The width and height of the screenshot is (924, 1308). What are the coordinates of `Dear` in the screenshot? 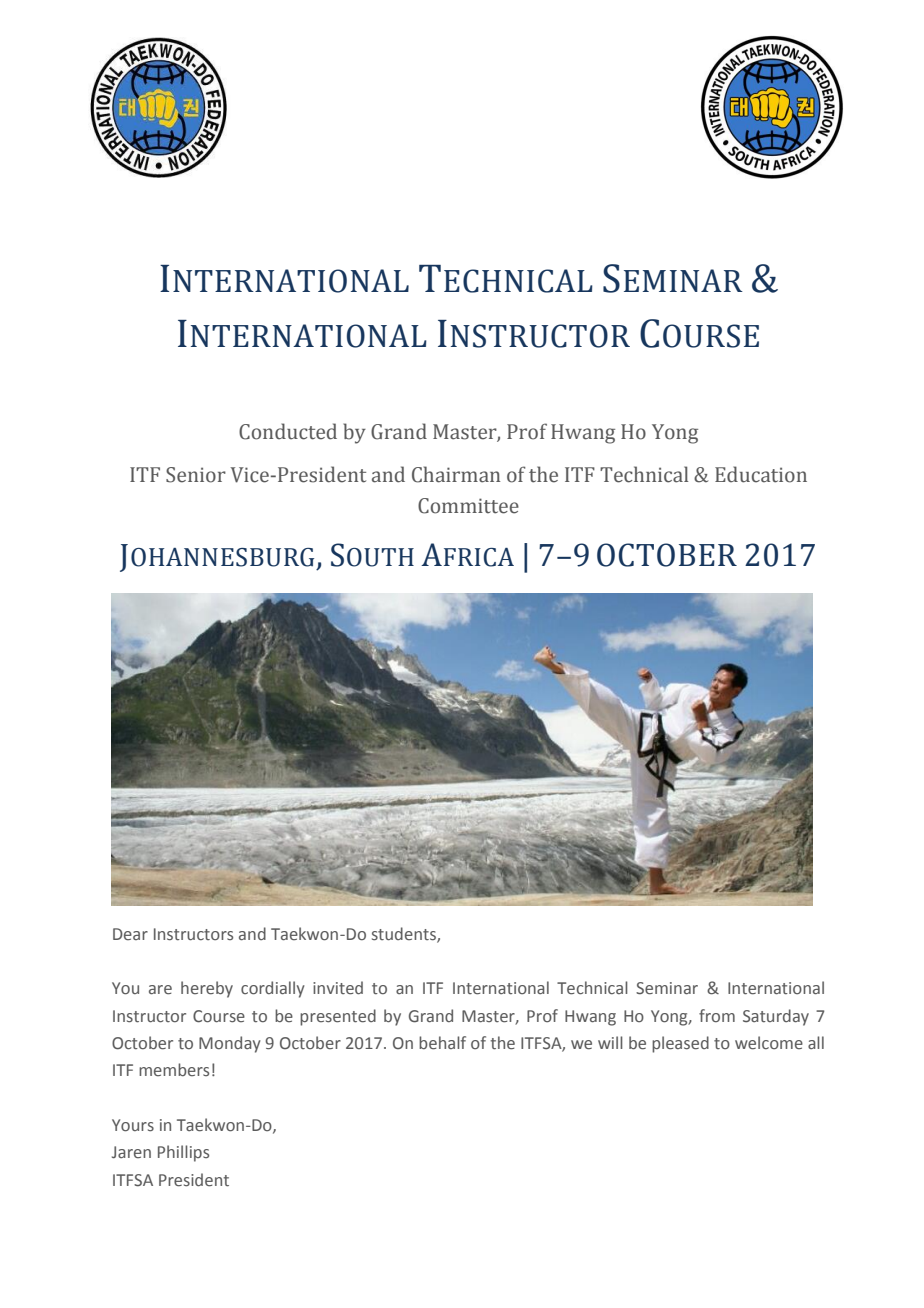 It's located at (130, 934).
